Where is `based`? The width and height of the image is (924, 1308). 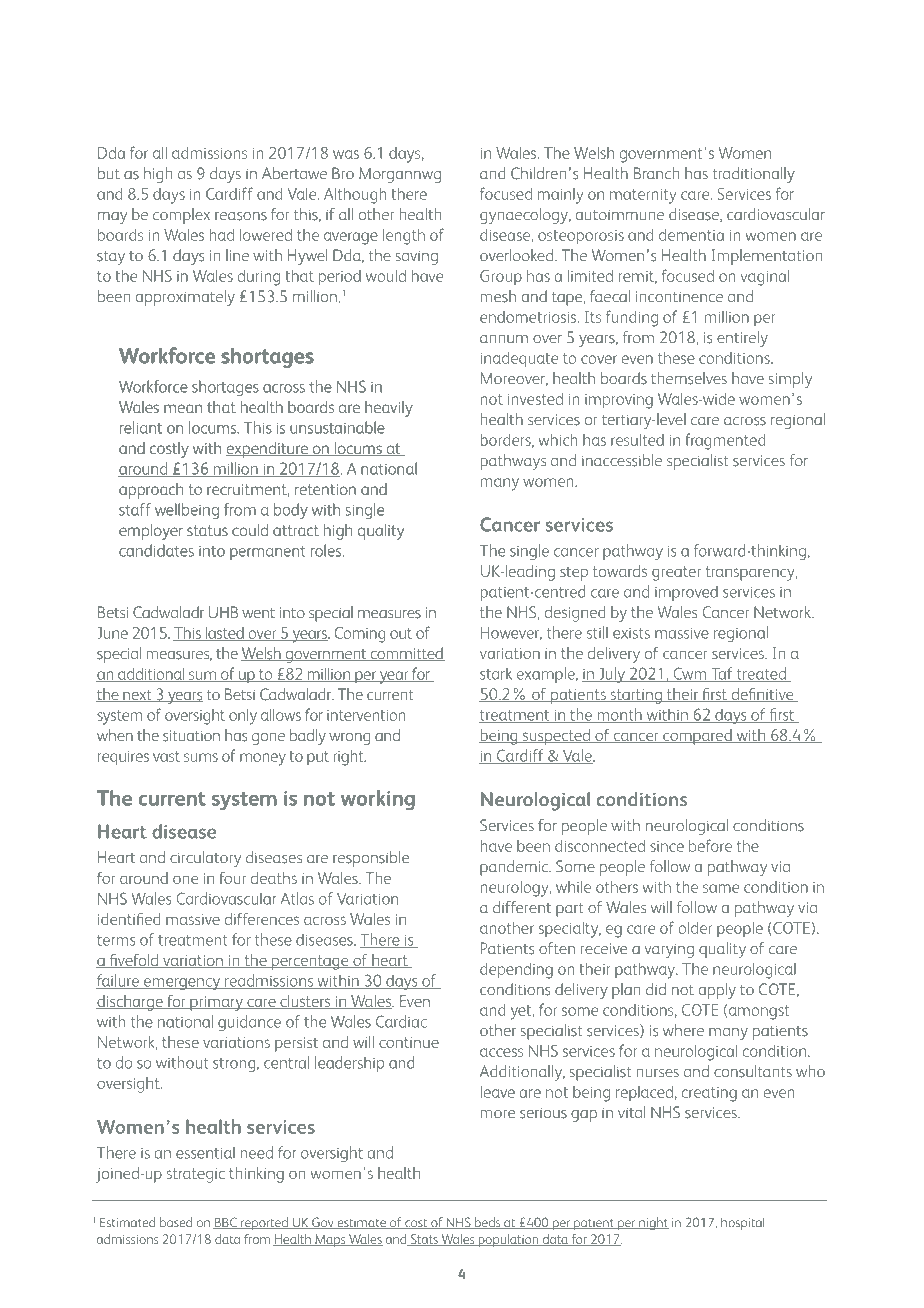
based is located at coordinates (176, 1222).
